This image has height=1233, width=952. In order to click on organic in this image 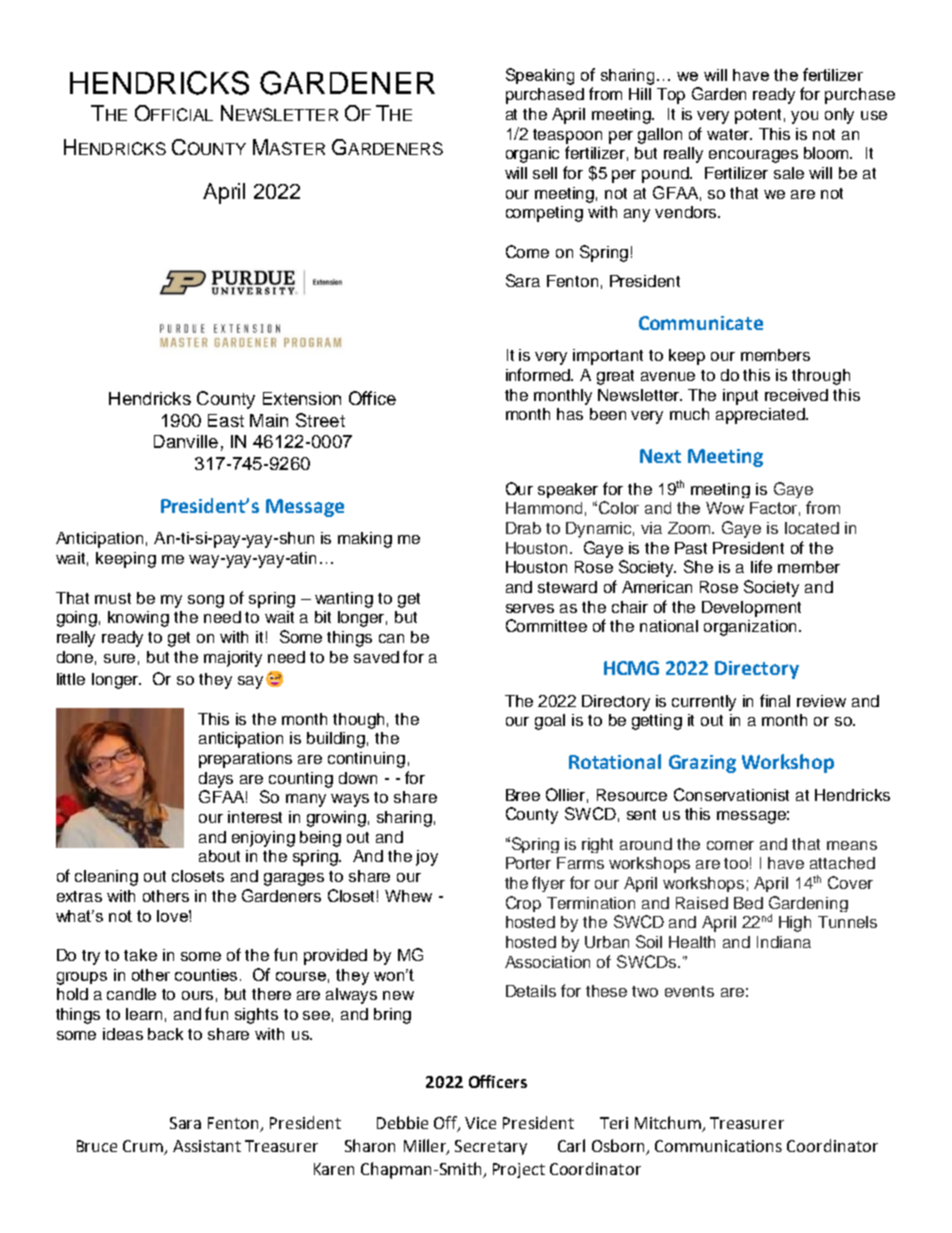, I will do `click(532, 155)`.
